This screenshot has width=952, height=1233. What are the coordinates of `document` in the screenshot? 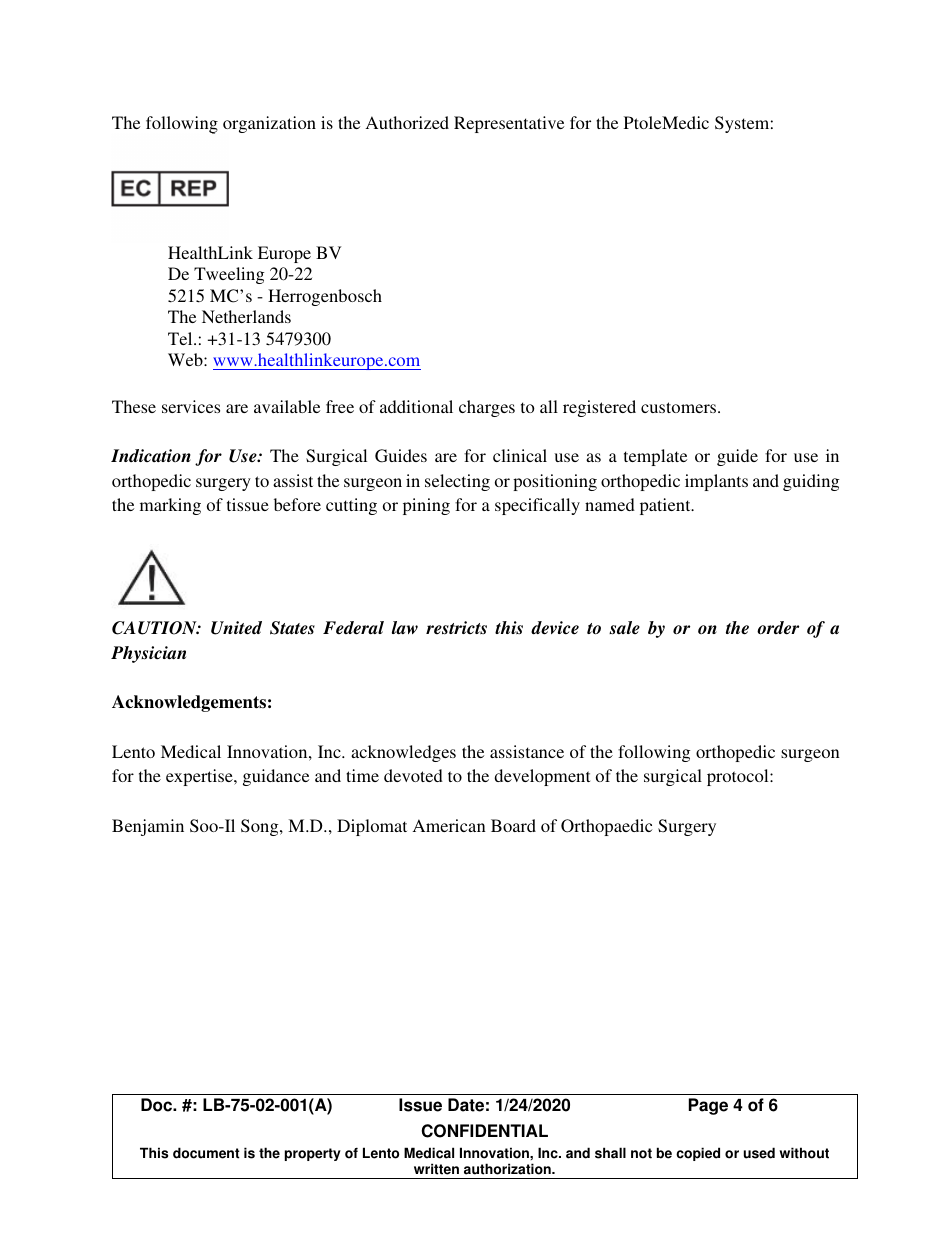 It's located at (206, 1153).
